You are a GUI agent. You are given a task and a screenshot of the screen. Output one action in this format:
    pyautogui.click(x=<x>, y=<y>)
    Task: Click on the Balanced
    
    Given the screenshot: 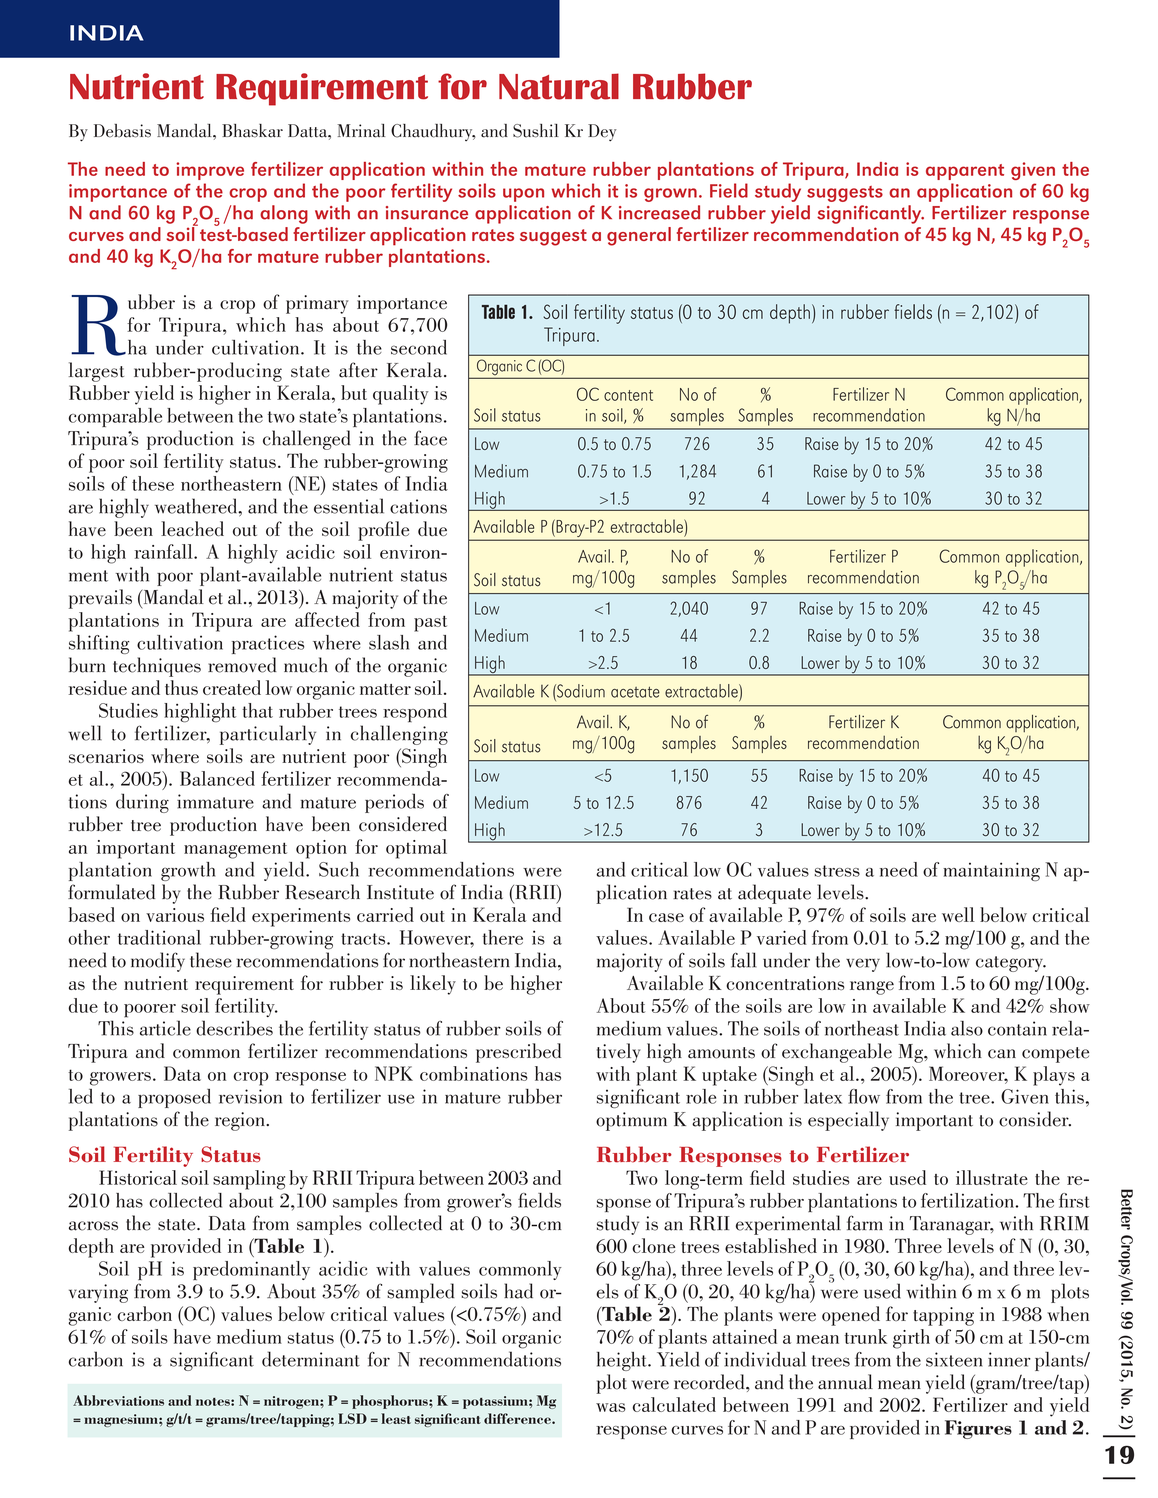 What is the action you would take?
    pyautogui.click(x=217, y=778)
